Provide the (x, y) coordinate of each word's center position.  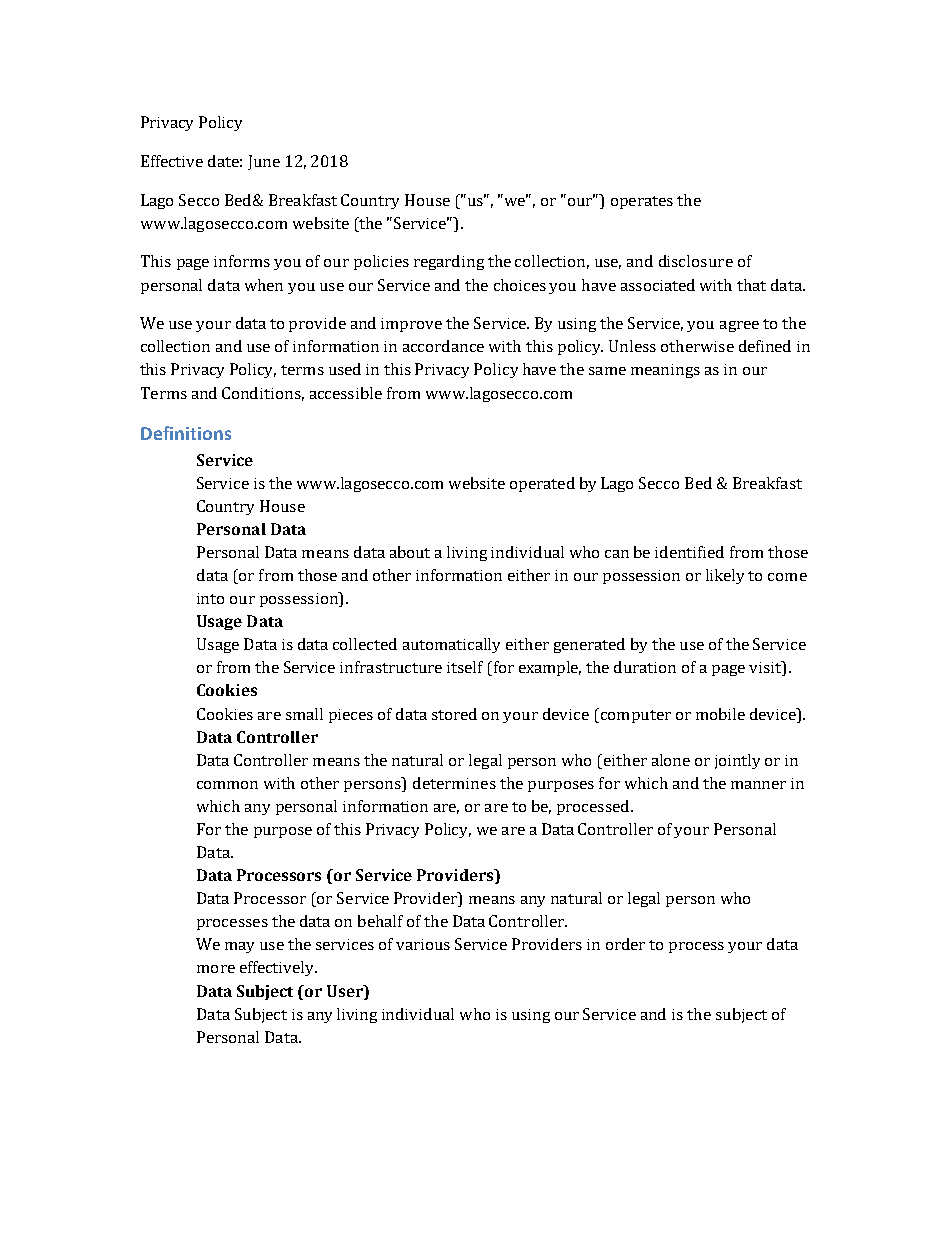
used (345, 369)
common (227, 785)
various (423, 944)
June (264, 162)
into (210, 598)
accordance (443, 346)
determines (454, 783)
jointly (737, 761)
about (410, 552)
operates (642, 202)
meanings (665, 371)
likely (725, 576)
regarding (449, 262)
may (239, 947)
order (625, 944)
